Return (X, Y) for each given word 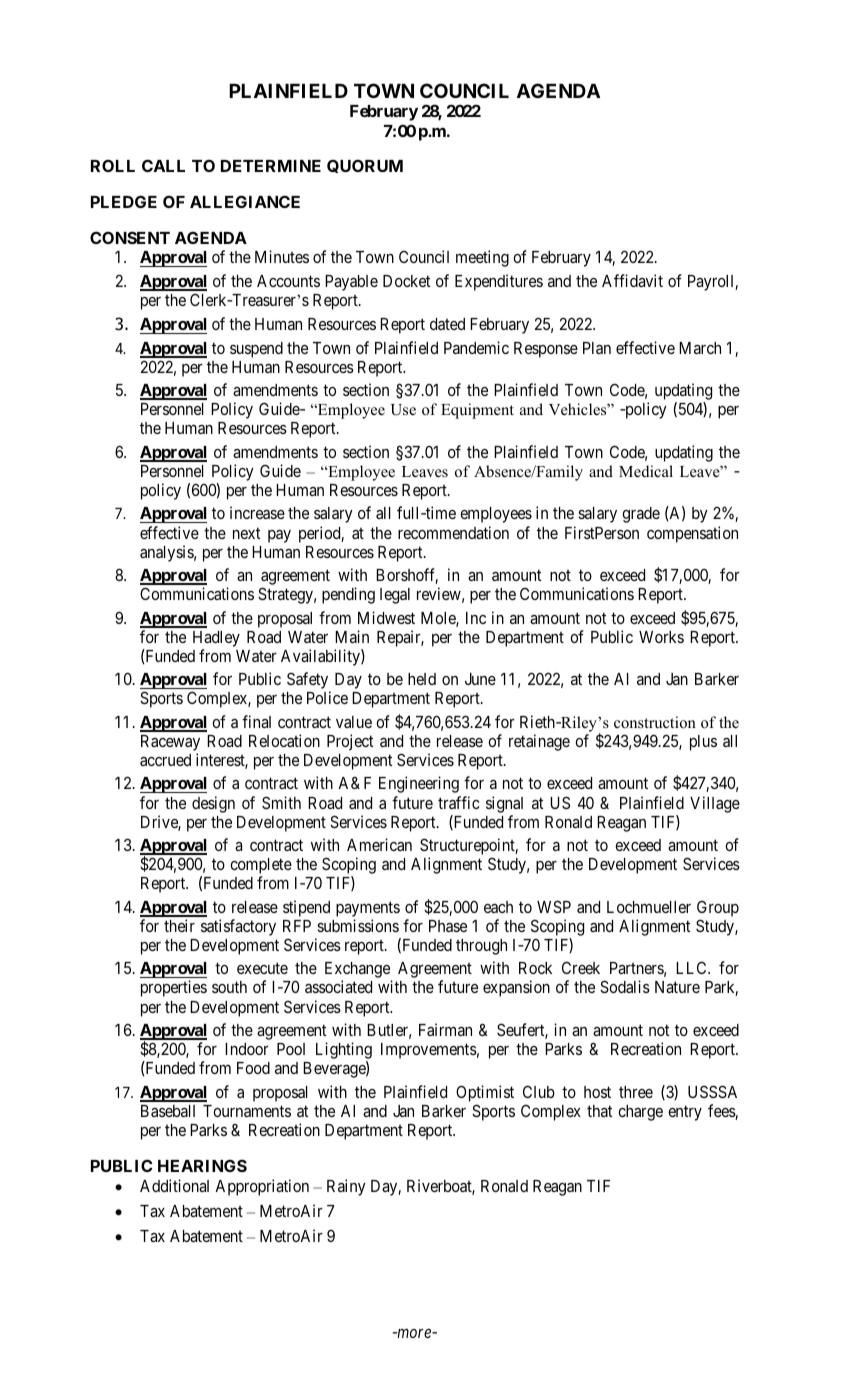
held (422, 679)
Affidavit (632, 280)
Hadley (216, 639)
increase (257, 512)
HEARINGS (202, 1165)
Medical (646, 471)
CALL (163, 165)
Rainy (346, 1187)
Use (403, 410)
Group (718, 908)
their (179, 925)
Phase (448, 926)
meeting (482, 258)
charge (640, 1113)
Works (661, 637)
